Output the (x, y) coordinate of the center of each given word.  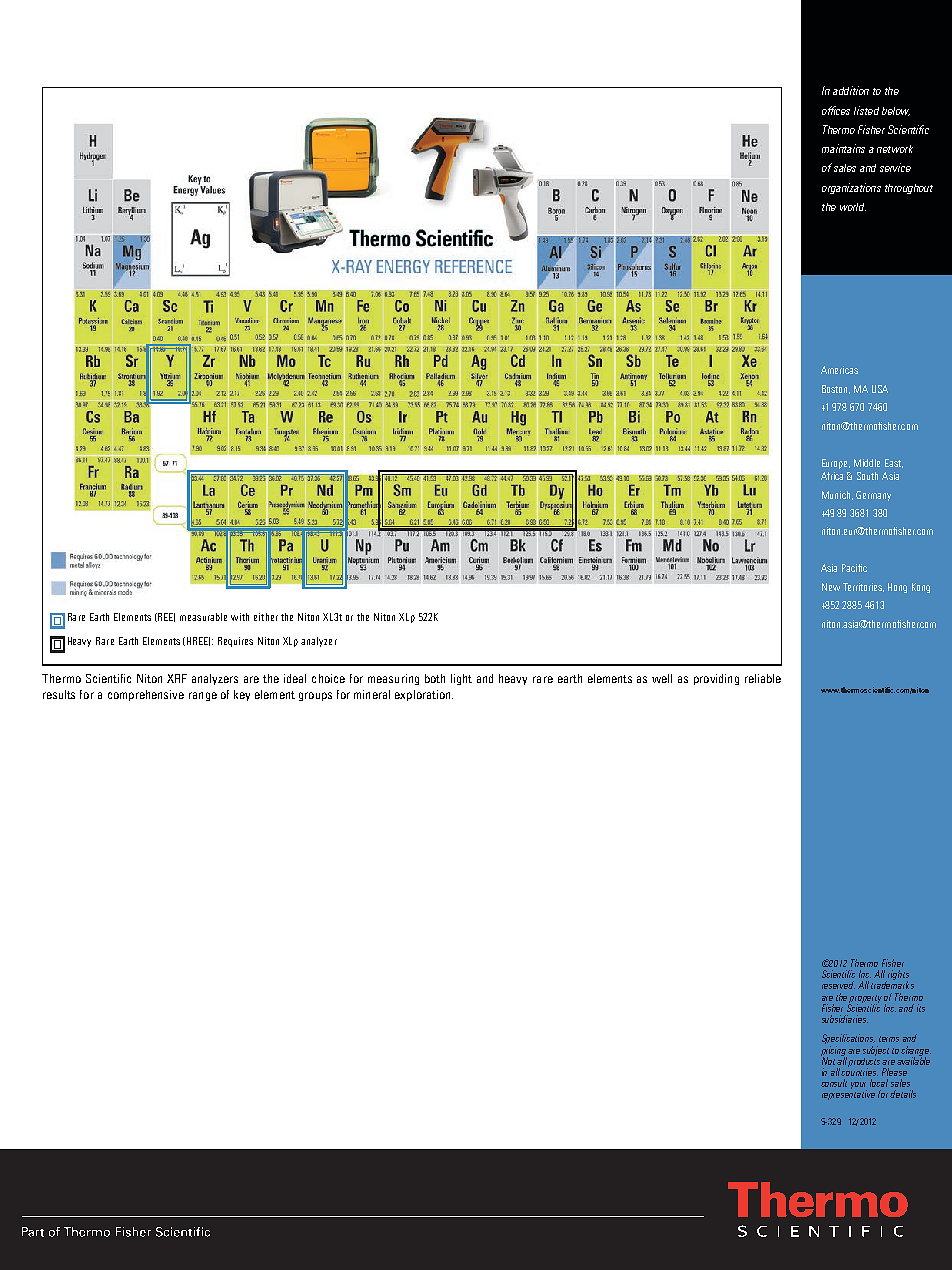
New (831, 587)
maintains (843, 148)
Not (828, 1060)
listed (866, 110)
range (203, 696)
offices (836, 110)
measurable (203, 617)
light (461, 679)
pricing (834, 1052)
